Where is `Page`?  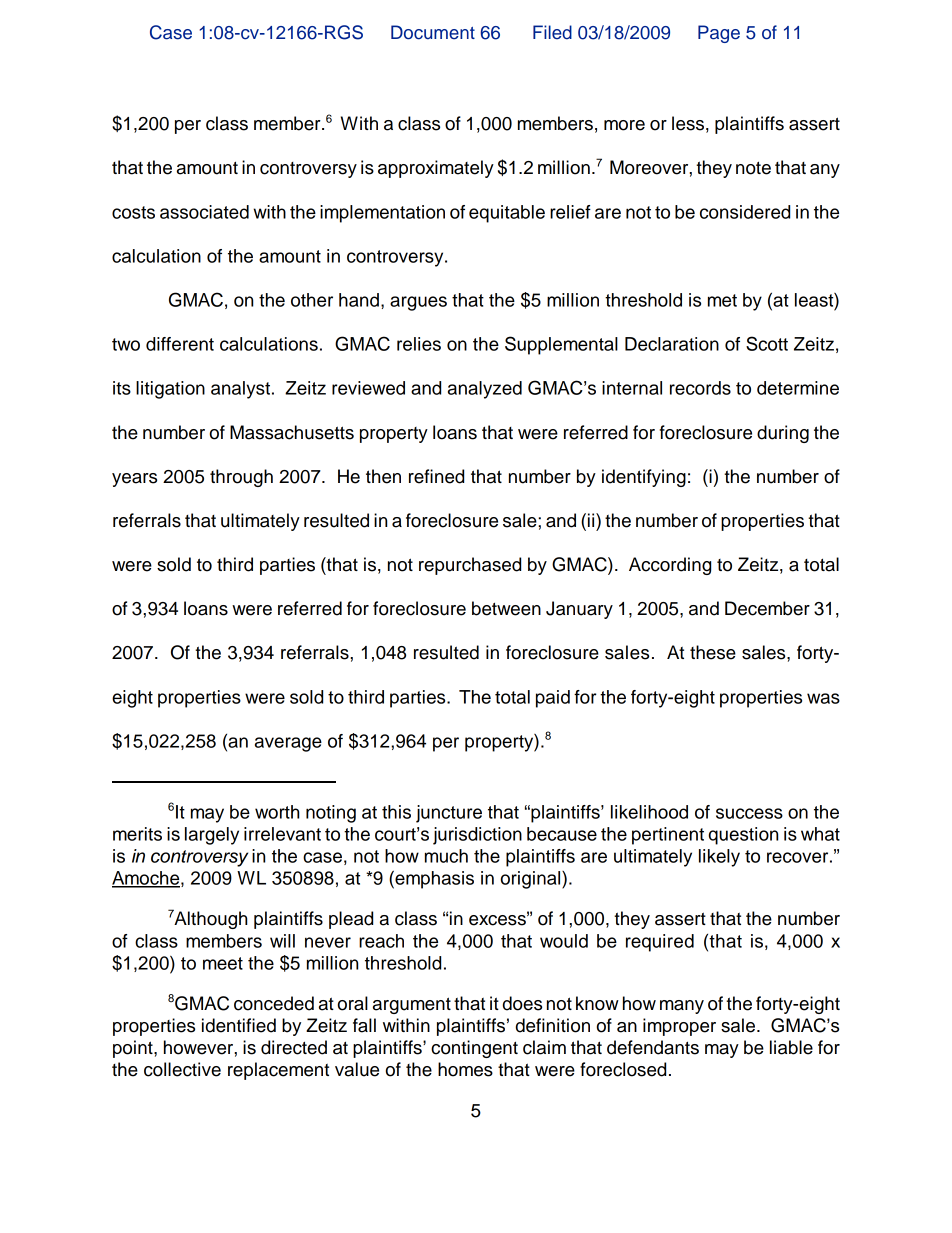
Page is located at coordinates (719, 34).
